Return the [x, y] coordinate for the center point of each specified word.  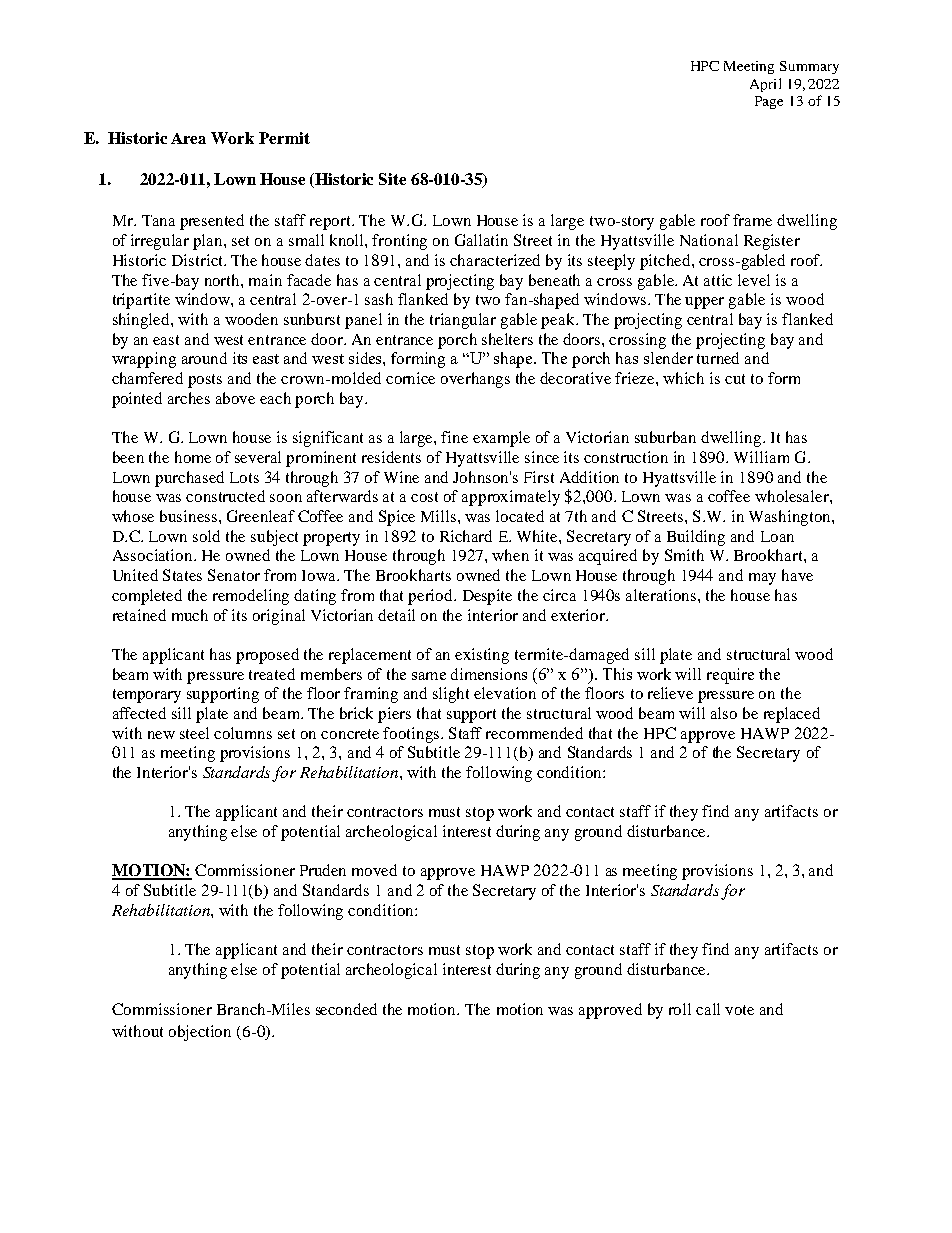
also [724, 713]
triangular [463, 321]
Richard [466, 536]
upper [704, 303]
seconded [346, 1009]
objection [200, 1033]
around [204, 358]
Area [188, 138]
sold [206, 536]
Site [392, 179]
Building [696, 538]
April [765, 85]
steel [194, 733]
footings [412, 735]
